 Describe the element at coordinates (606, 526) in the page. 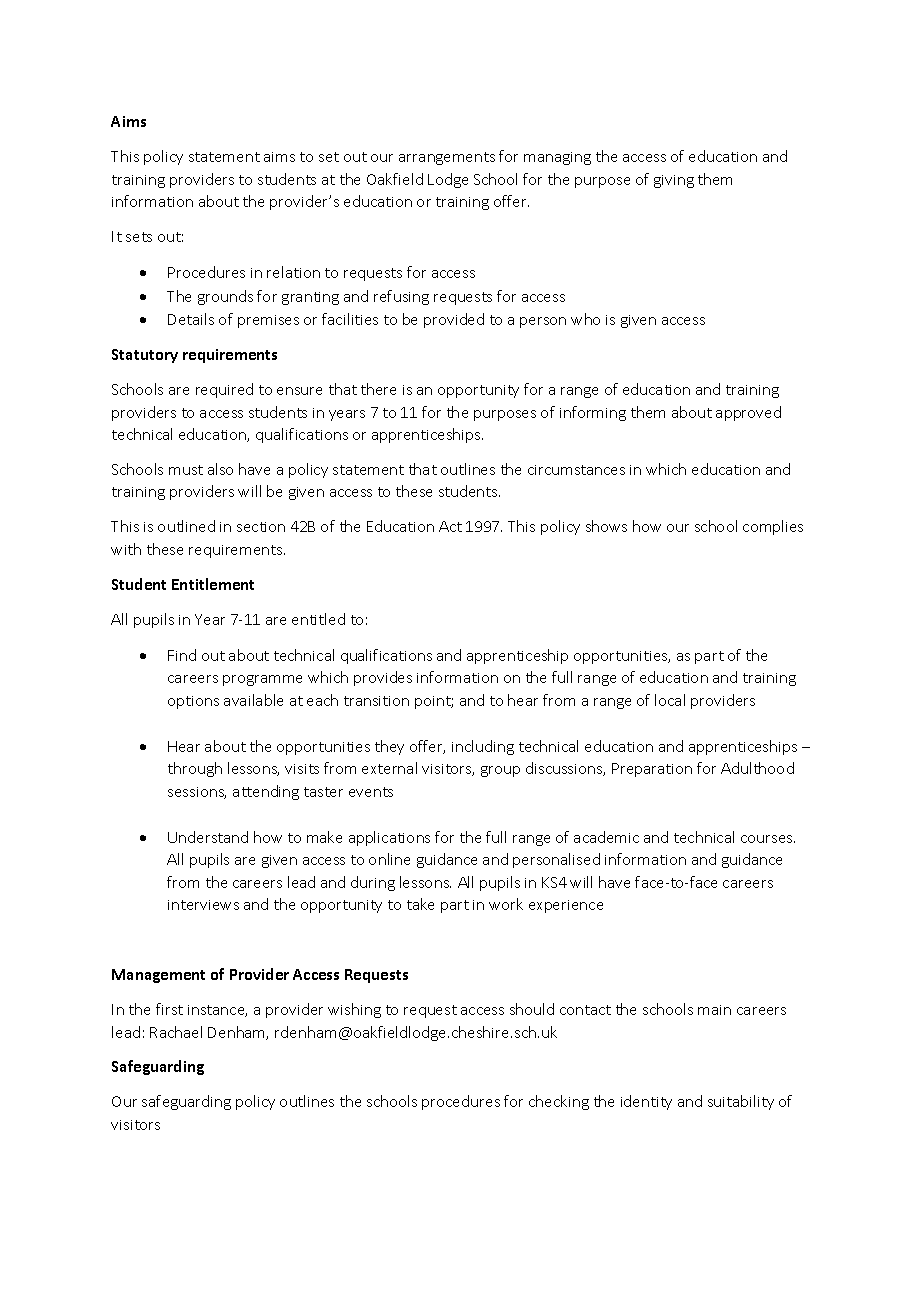

I see `shows` at that location.
